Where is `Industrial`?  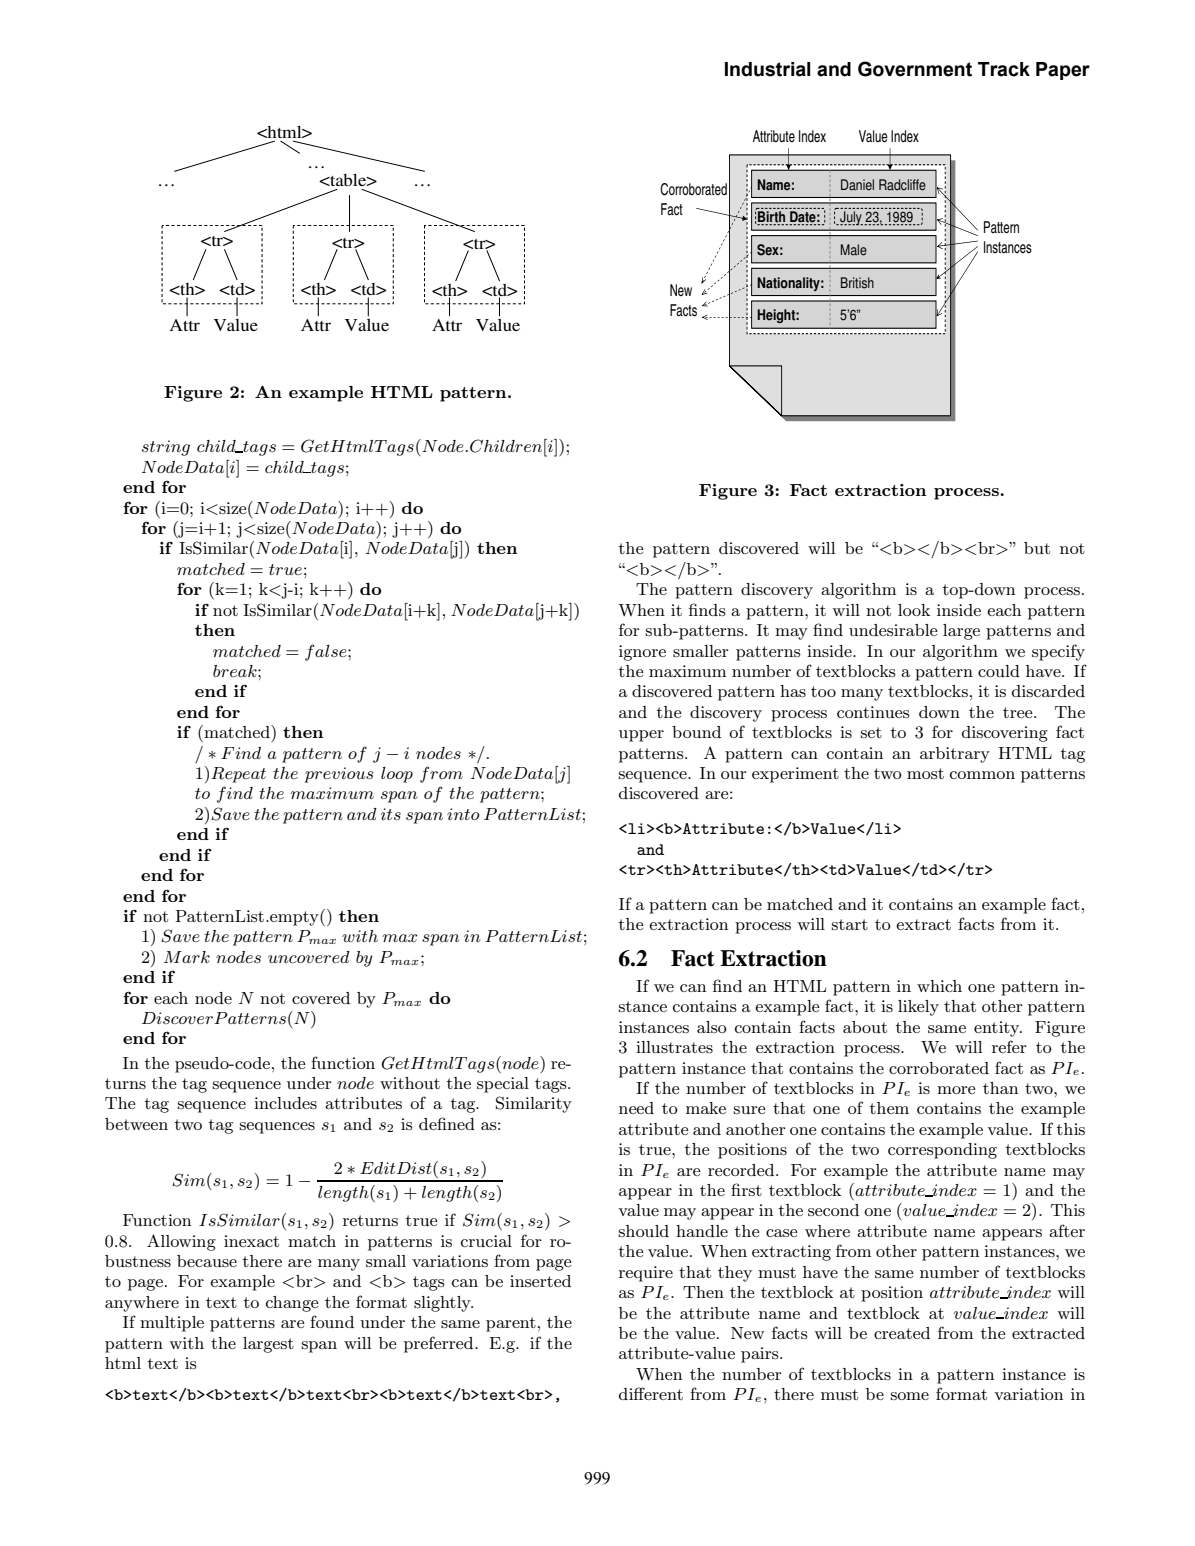 Industrial is located at coordinates (768, 69).
